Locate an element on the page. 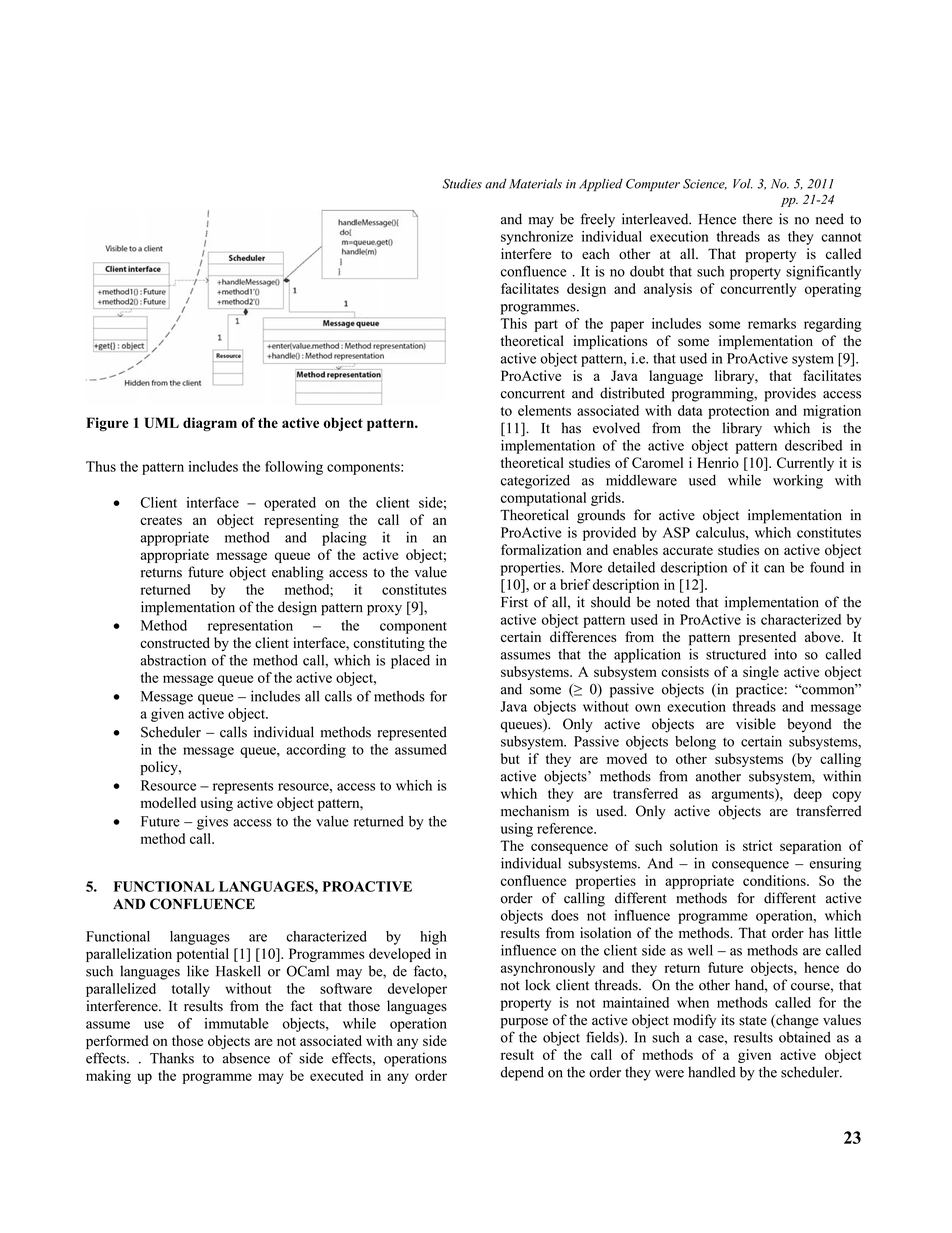 Image resolution: width=952 pixels, height=1233 pixels. Materials is located at coordinates (535, 184).
